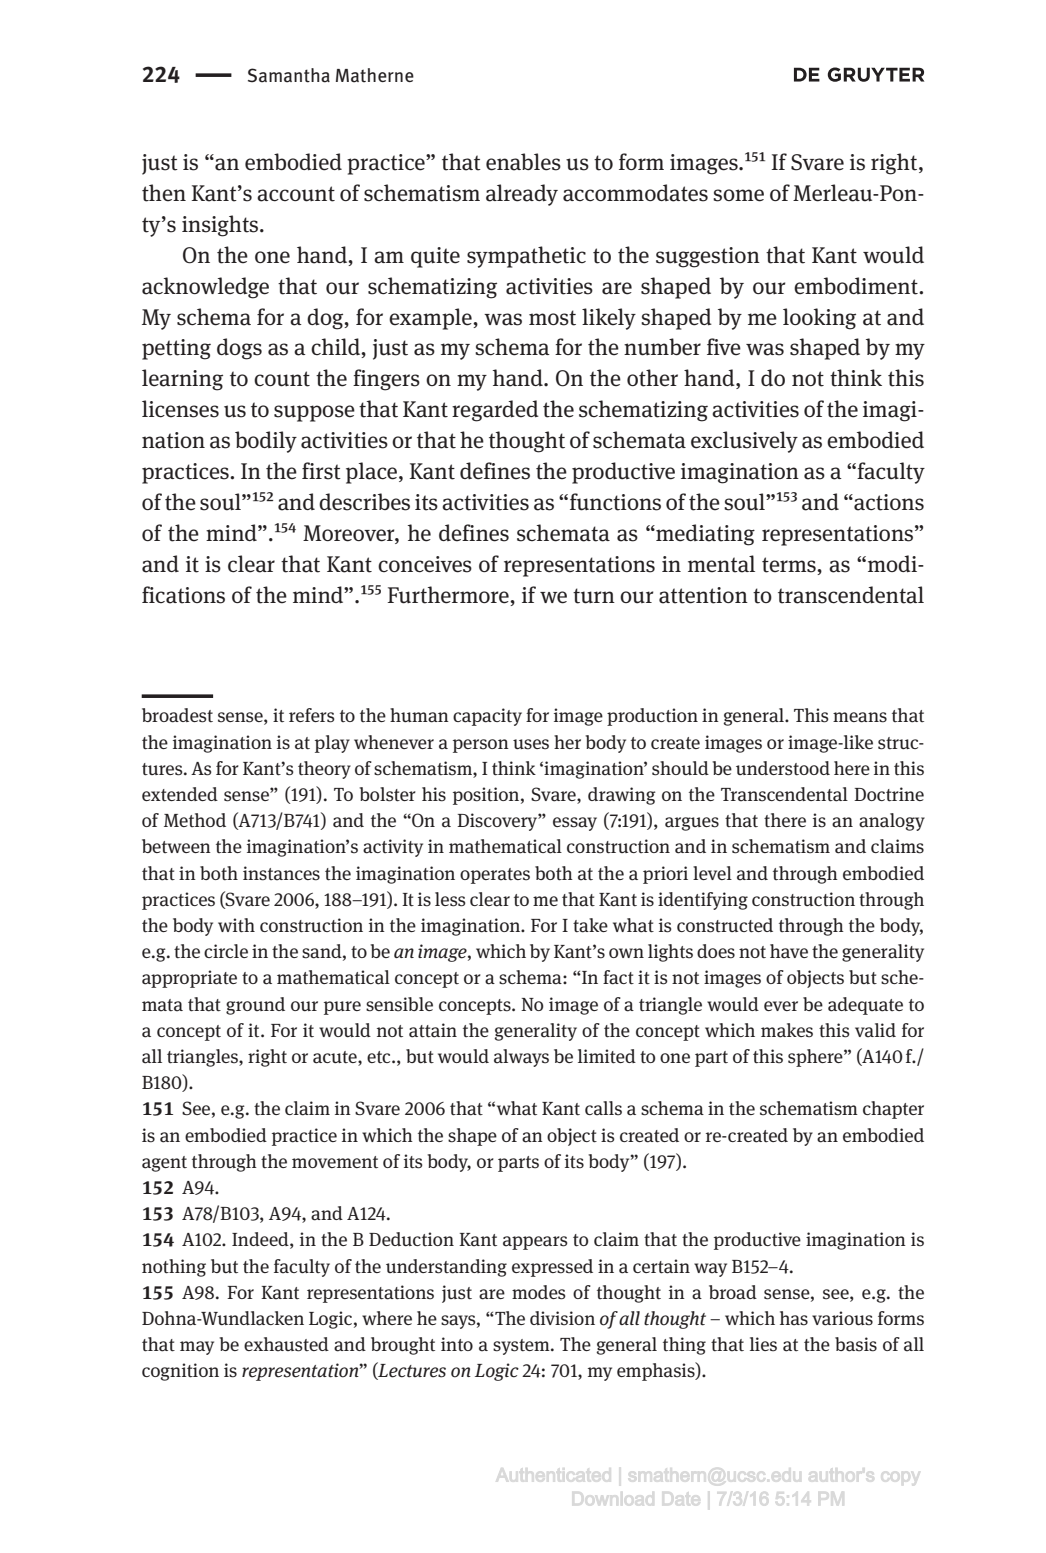  What do you see at coordinates (531, 744) in the screenshot?
I see `uses` at bounding box center [531, 744].
